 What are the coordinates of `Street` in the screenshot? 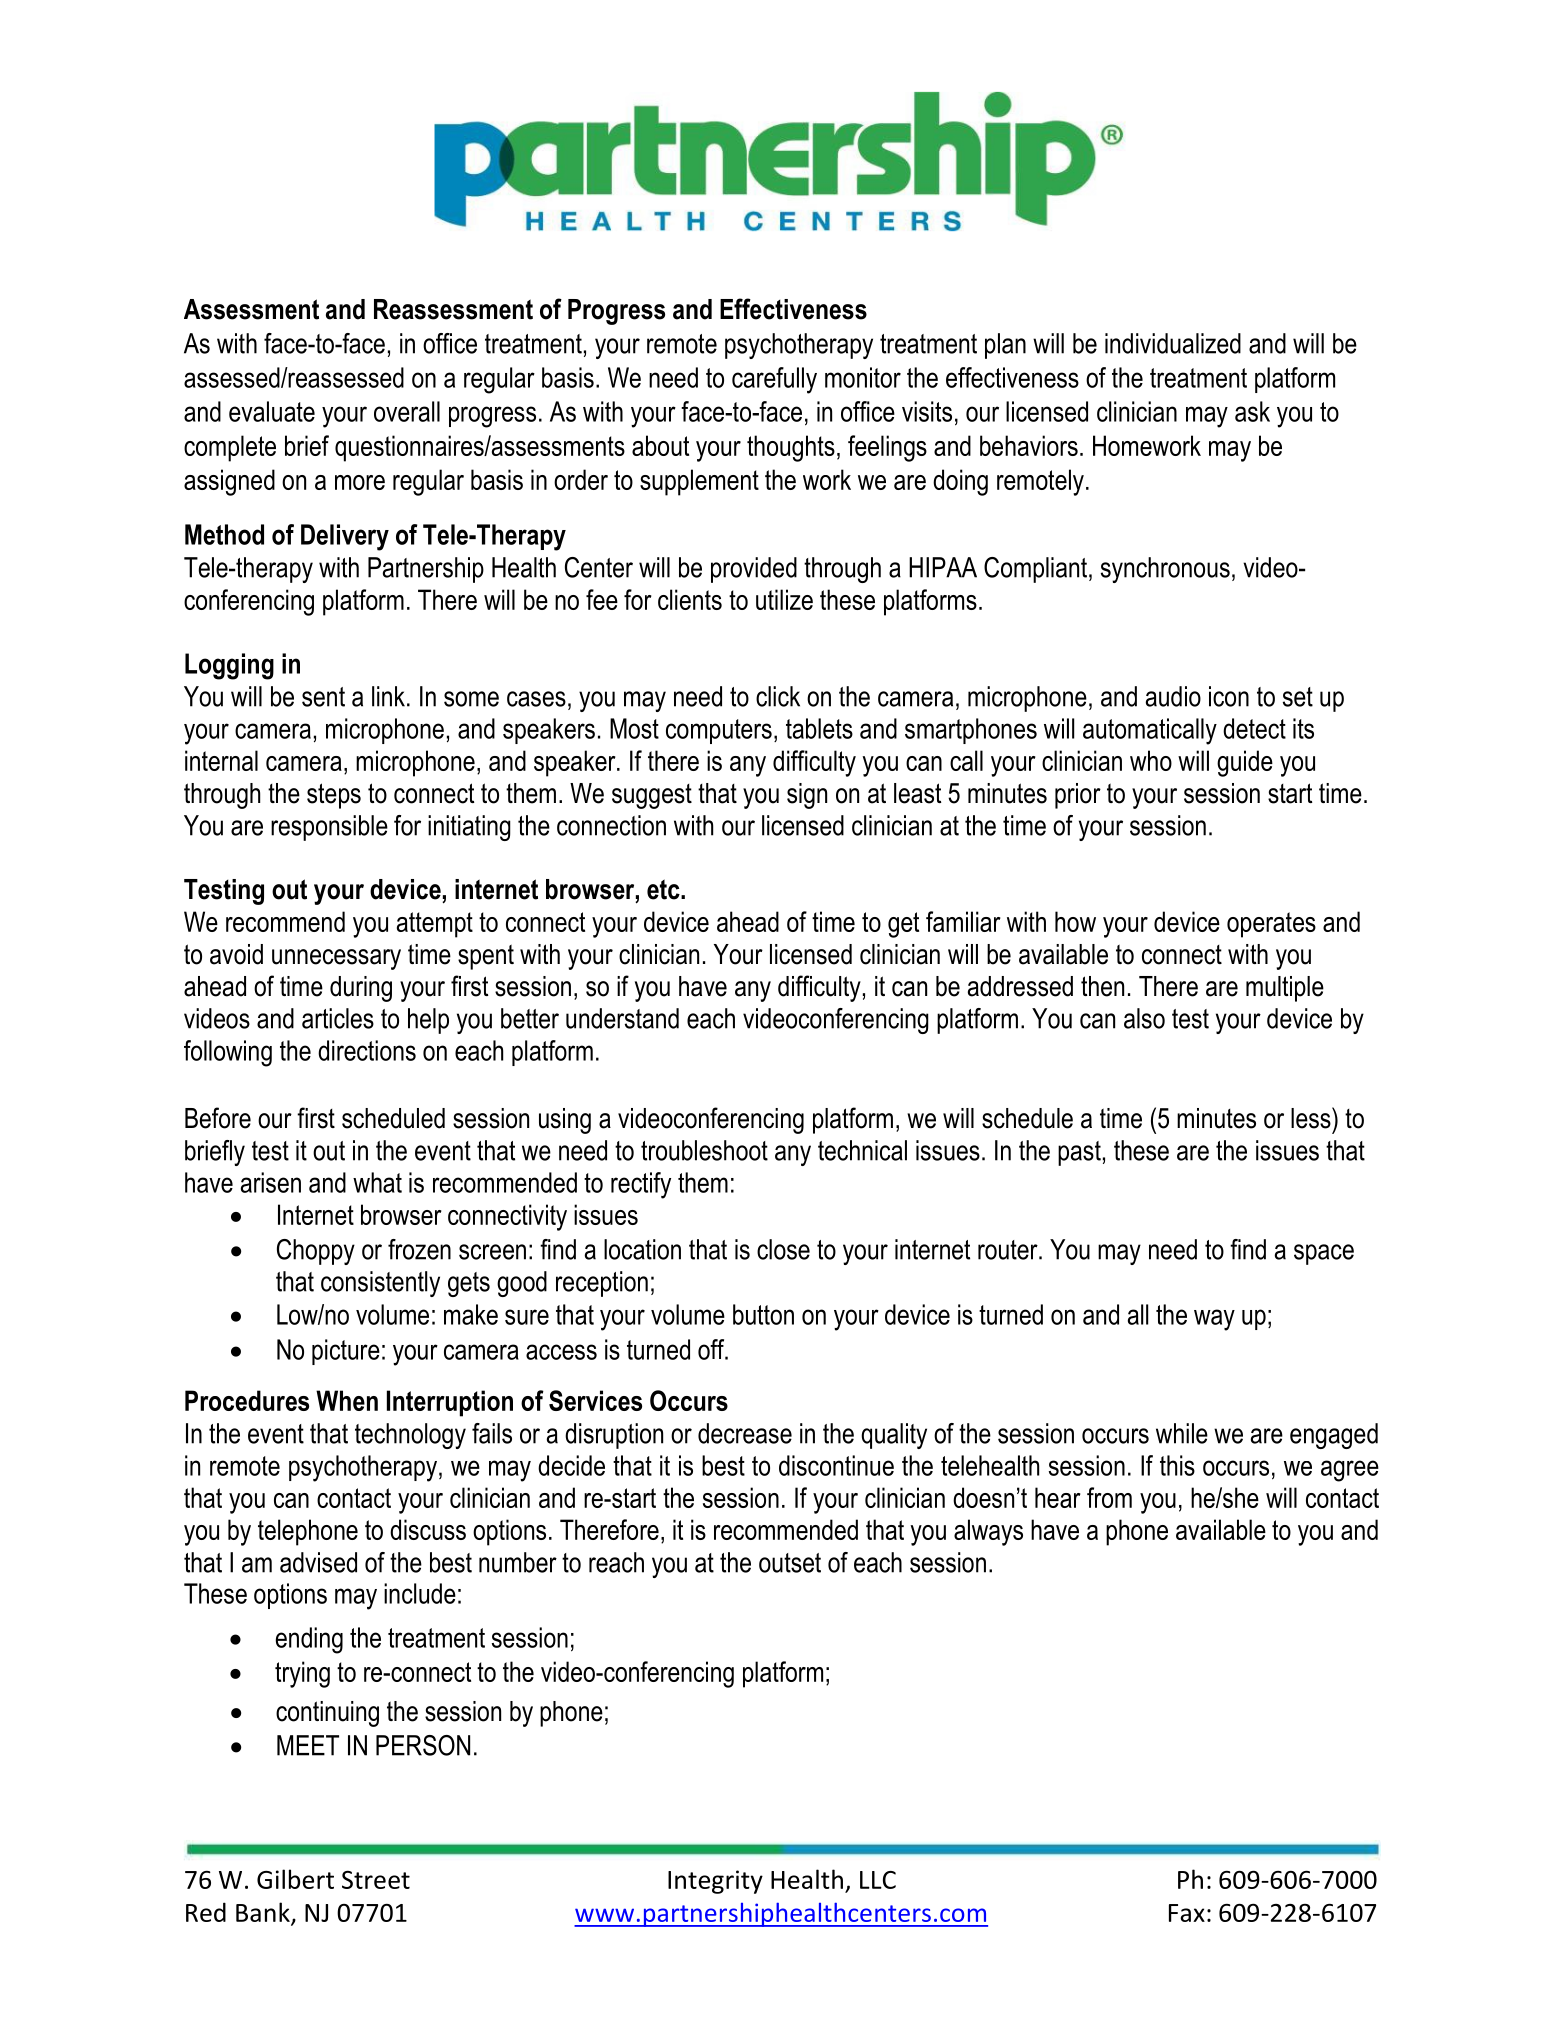 It's located at (376, 1879).
